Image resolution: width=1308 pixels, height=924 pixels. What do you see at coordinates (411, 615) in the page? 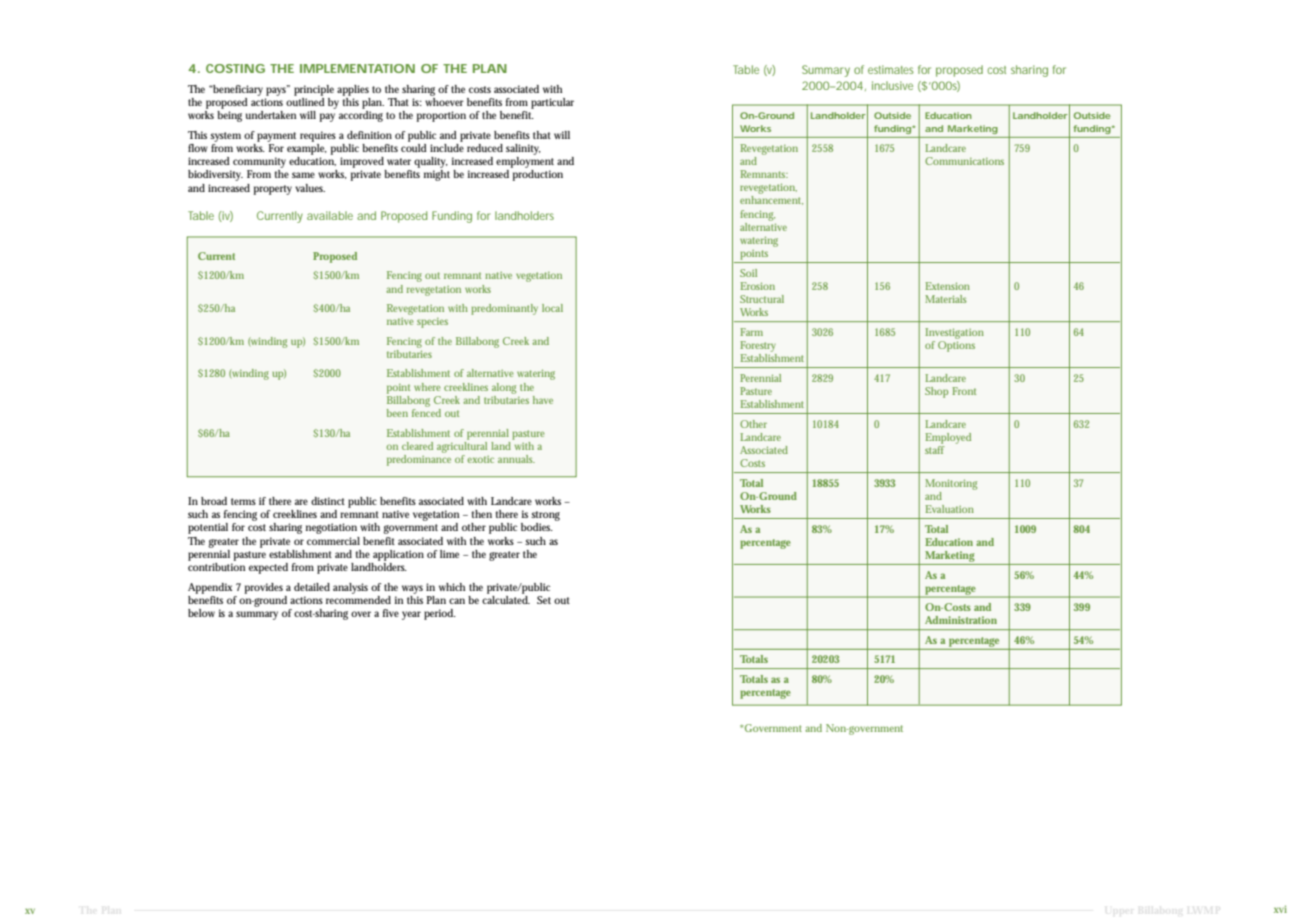
I see `year` at bounding box center [411, 615].
